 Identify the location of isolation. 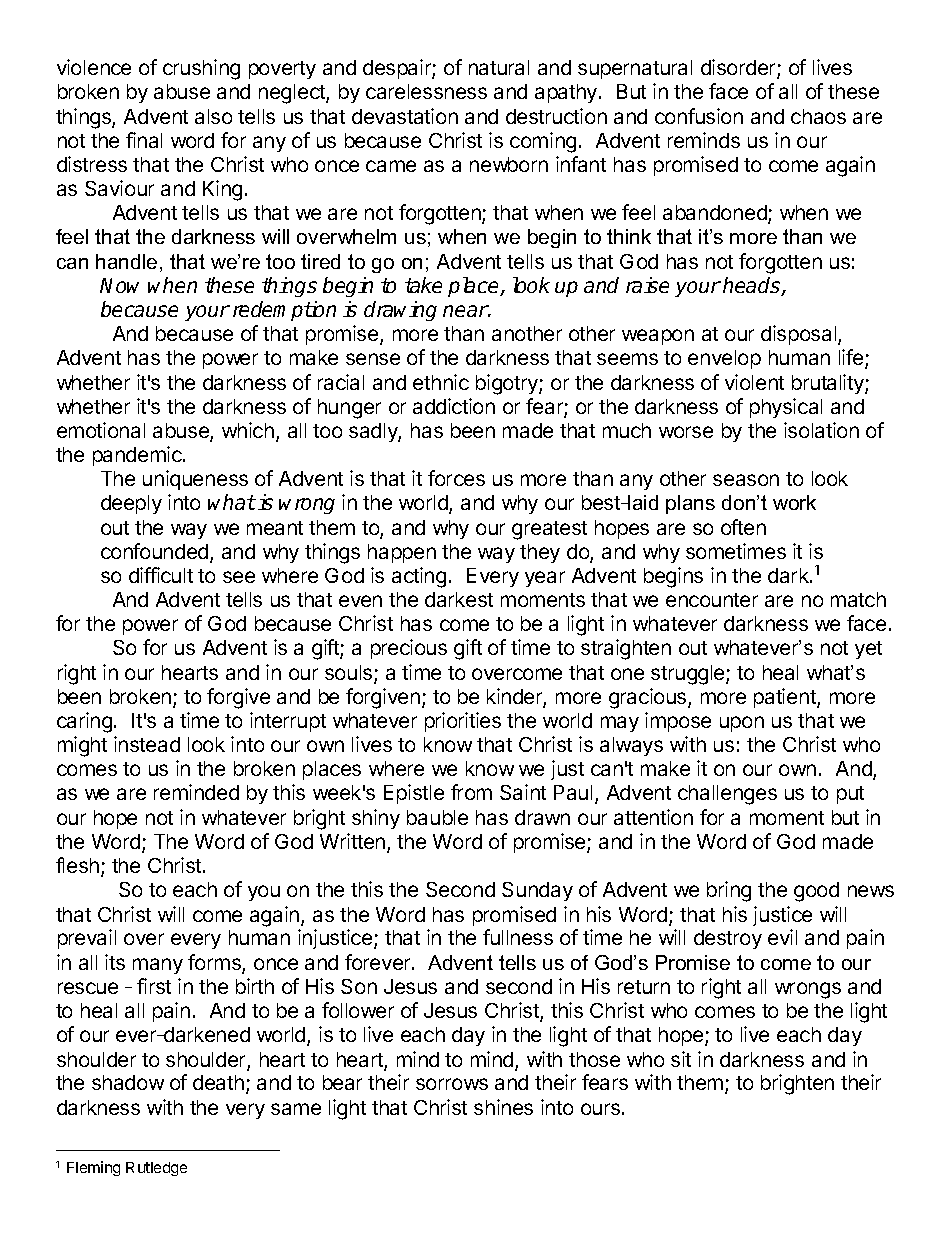
(821, 430).
